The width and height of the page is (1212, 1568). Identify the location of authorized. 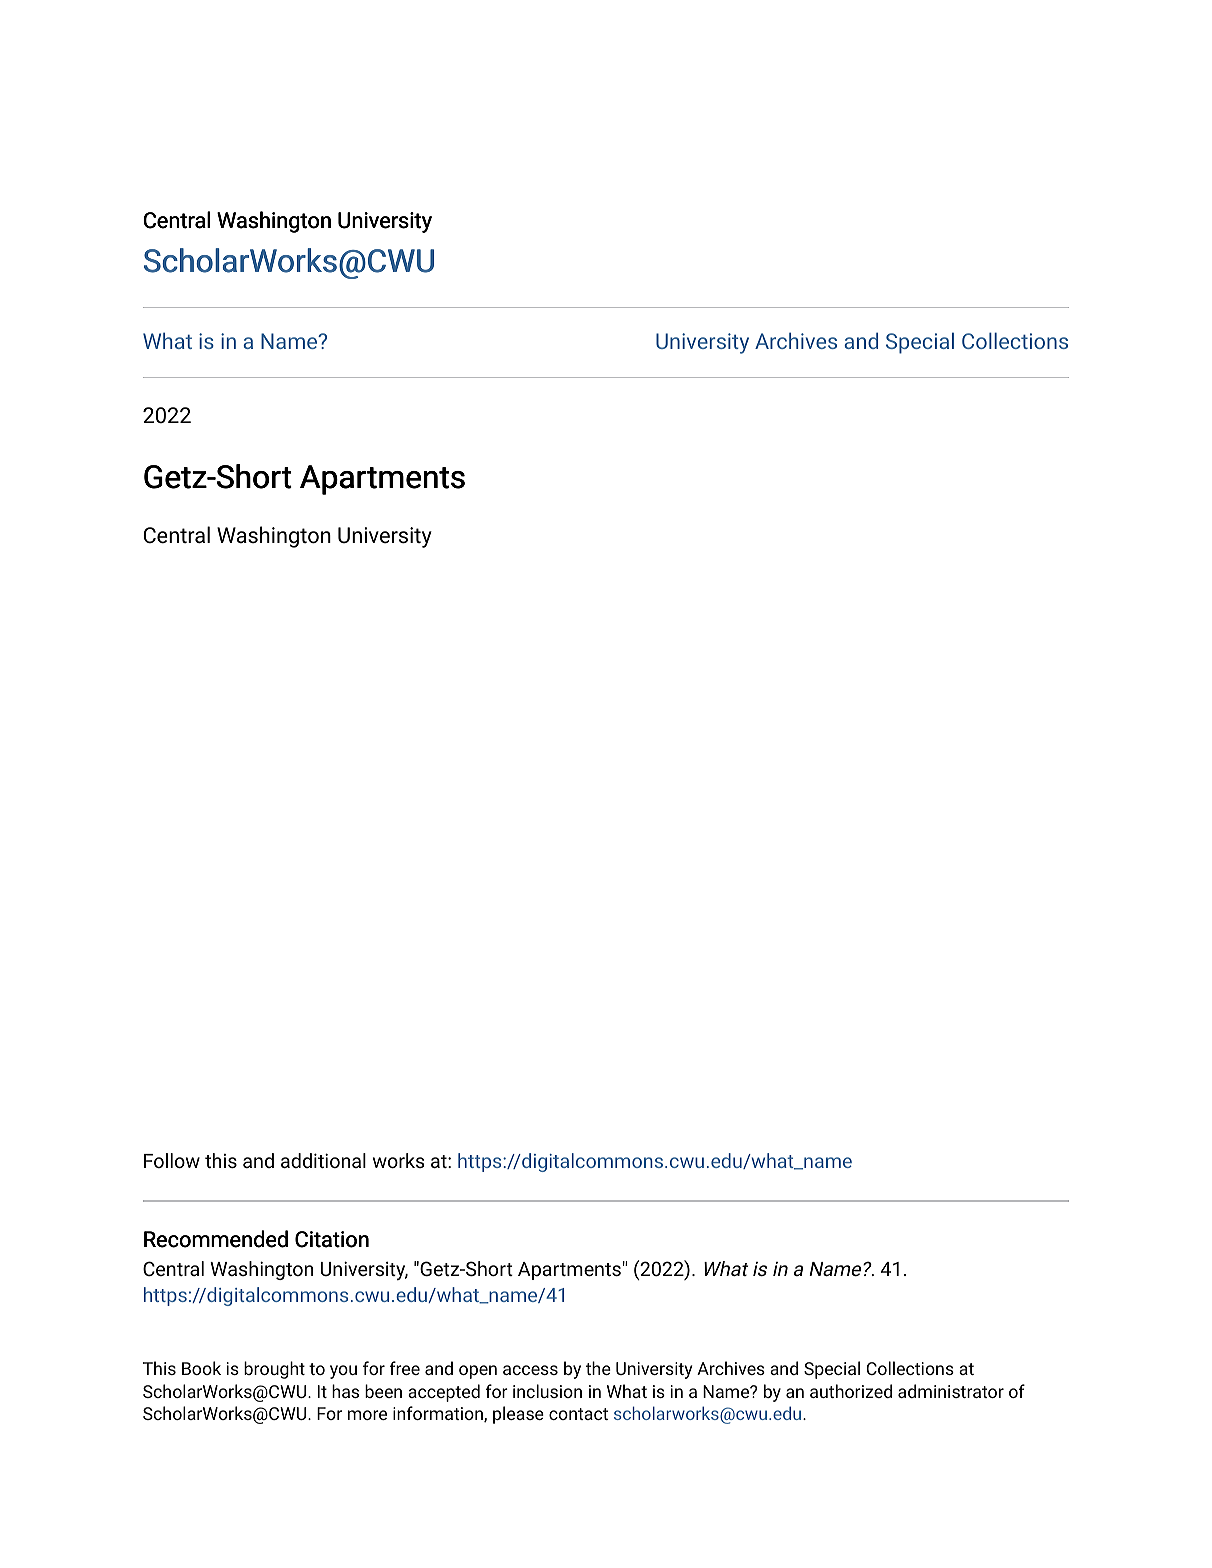
(851, 1391).
